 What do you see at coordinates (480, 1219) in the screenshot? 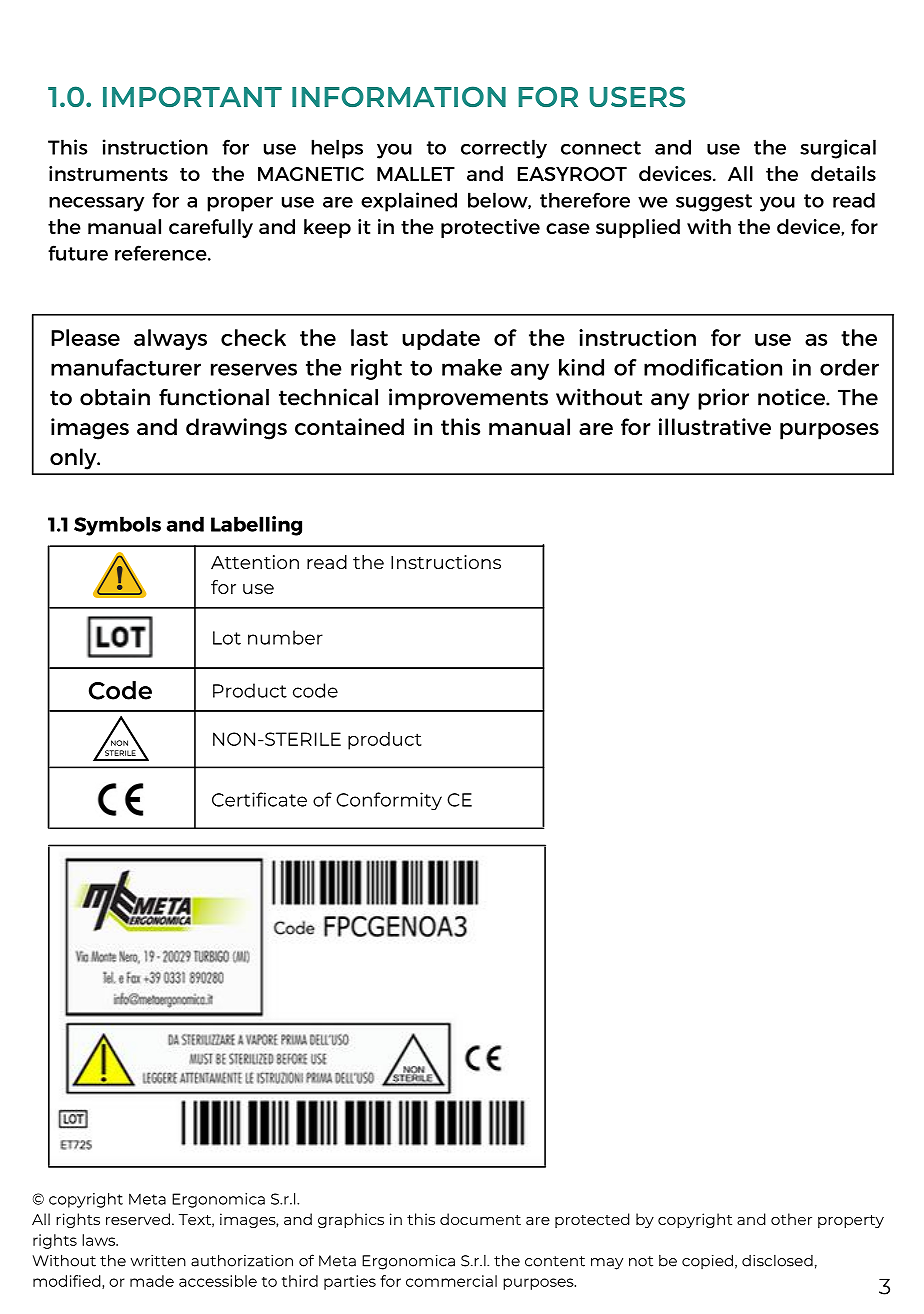
I see `document` at bounding box center [480, 1219].
